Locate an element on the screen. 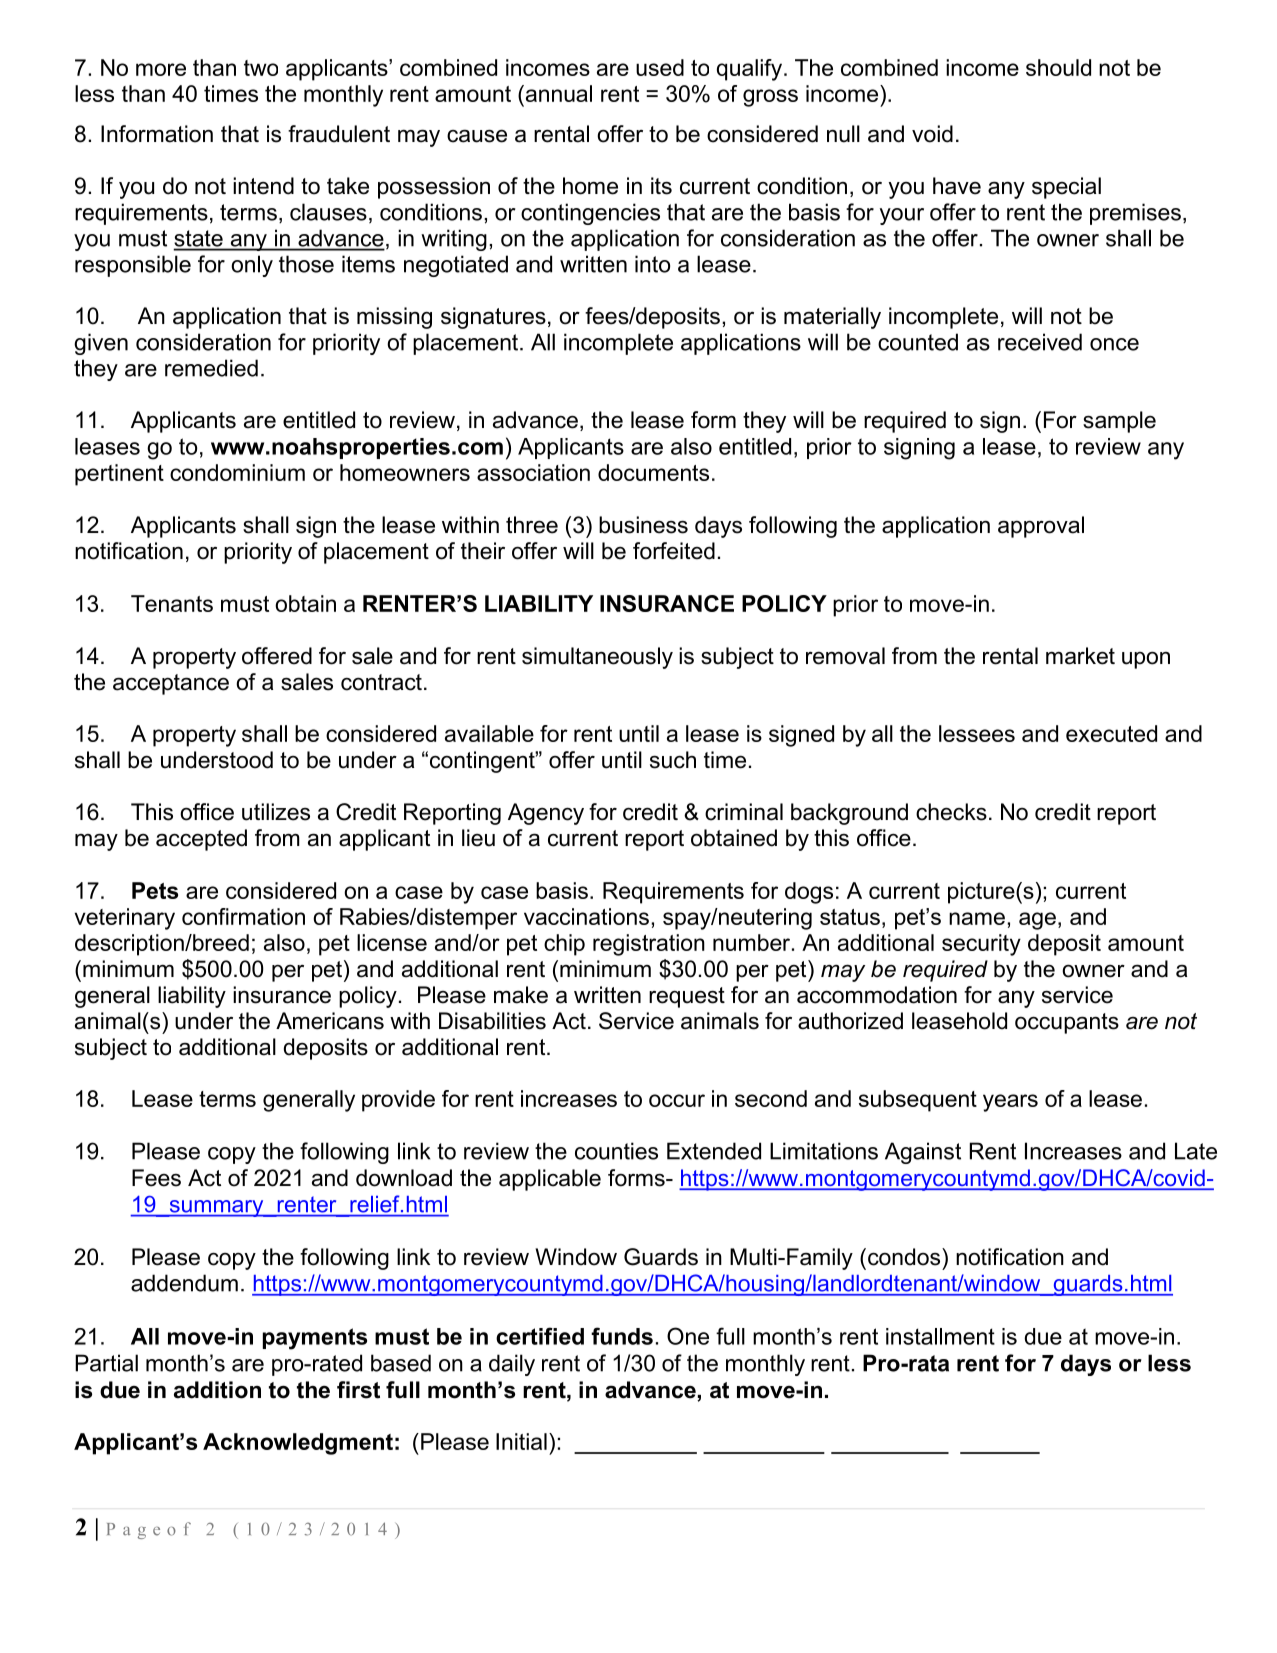  confirmation is located at coordinates (243, 916).
